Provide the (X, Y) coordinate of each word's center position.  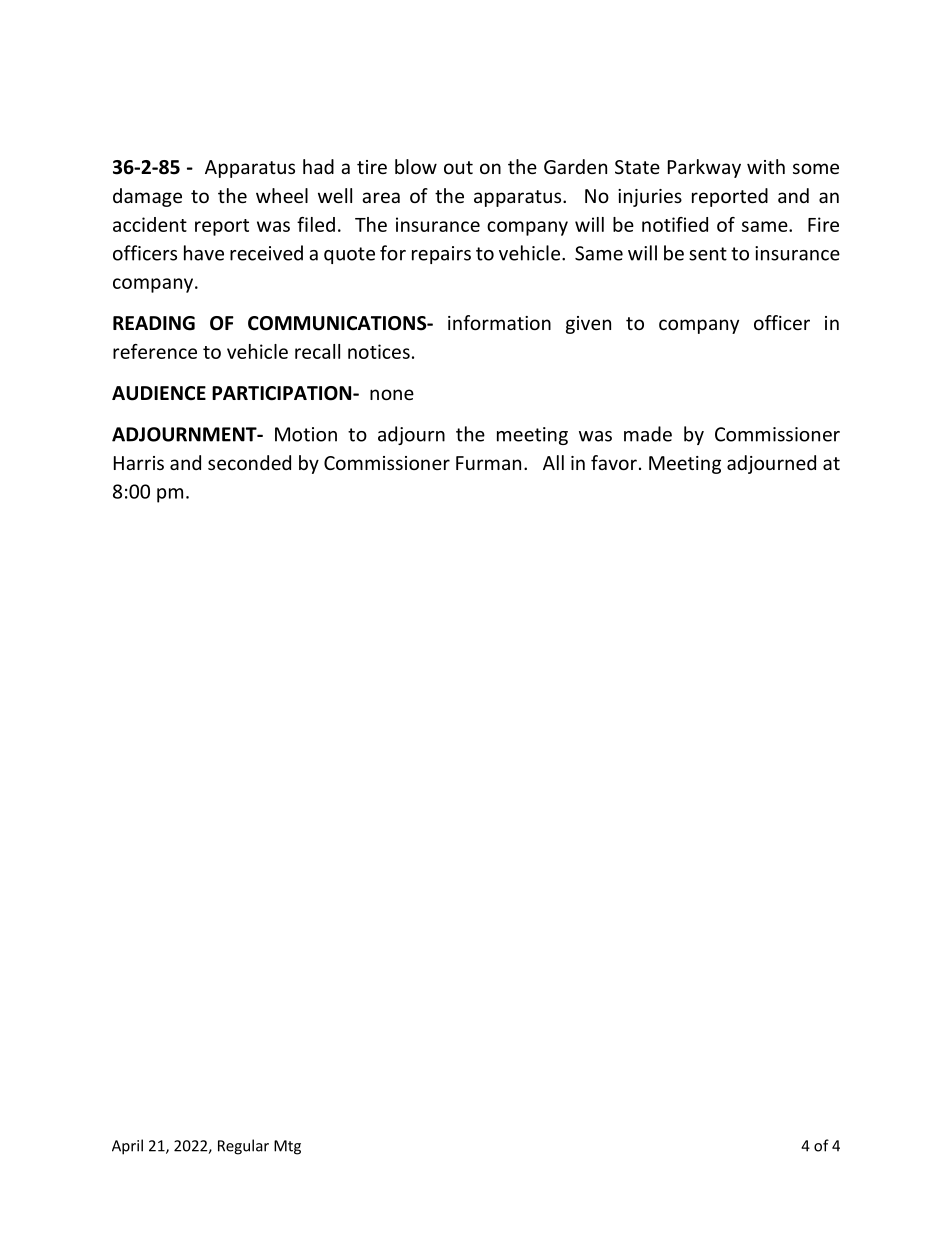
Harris (139, 463)
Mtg (287, 1147)
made (648, 434)
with (766, 166)
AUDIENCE (159, 393)
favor (614, 462)
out (458, 167)
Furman (488, 463)
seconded (249, 462)
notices (379, 351)
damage (147, 197)
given (588, 325)
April (127, 1147)
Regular (243, 1147)
